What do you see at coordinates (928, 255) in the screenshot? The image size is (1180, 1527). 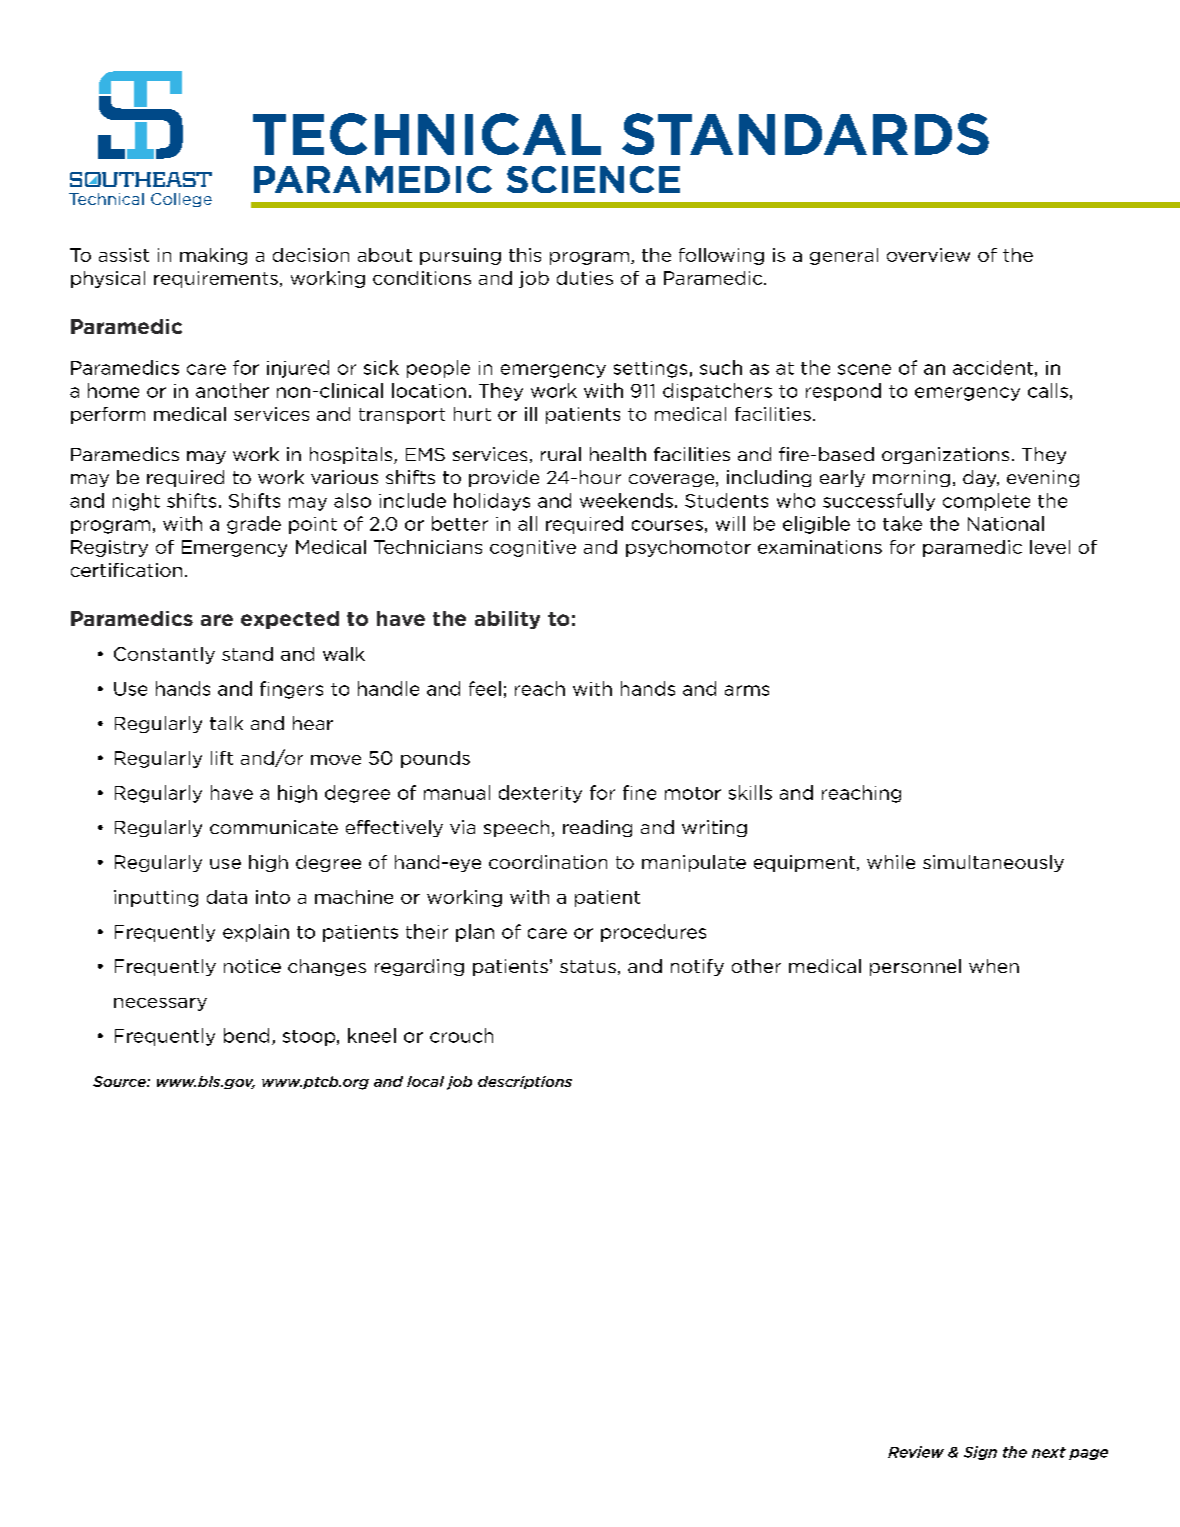 I see `overview` at bounding box center [928, 255].
